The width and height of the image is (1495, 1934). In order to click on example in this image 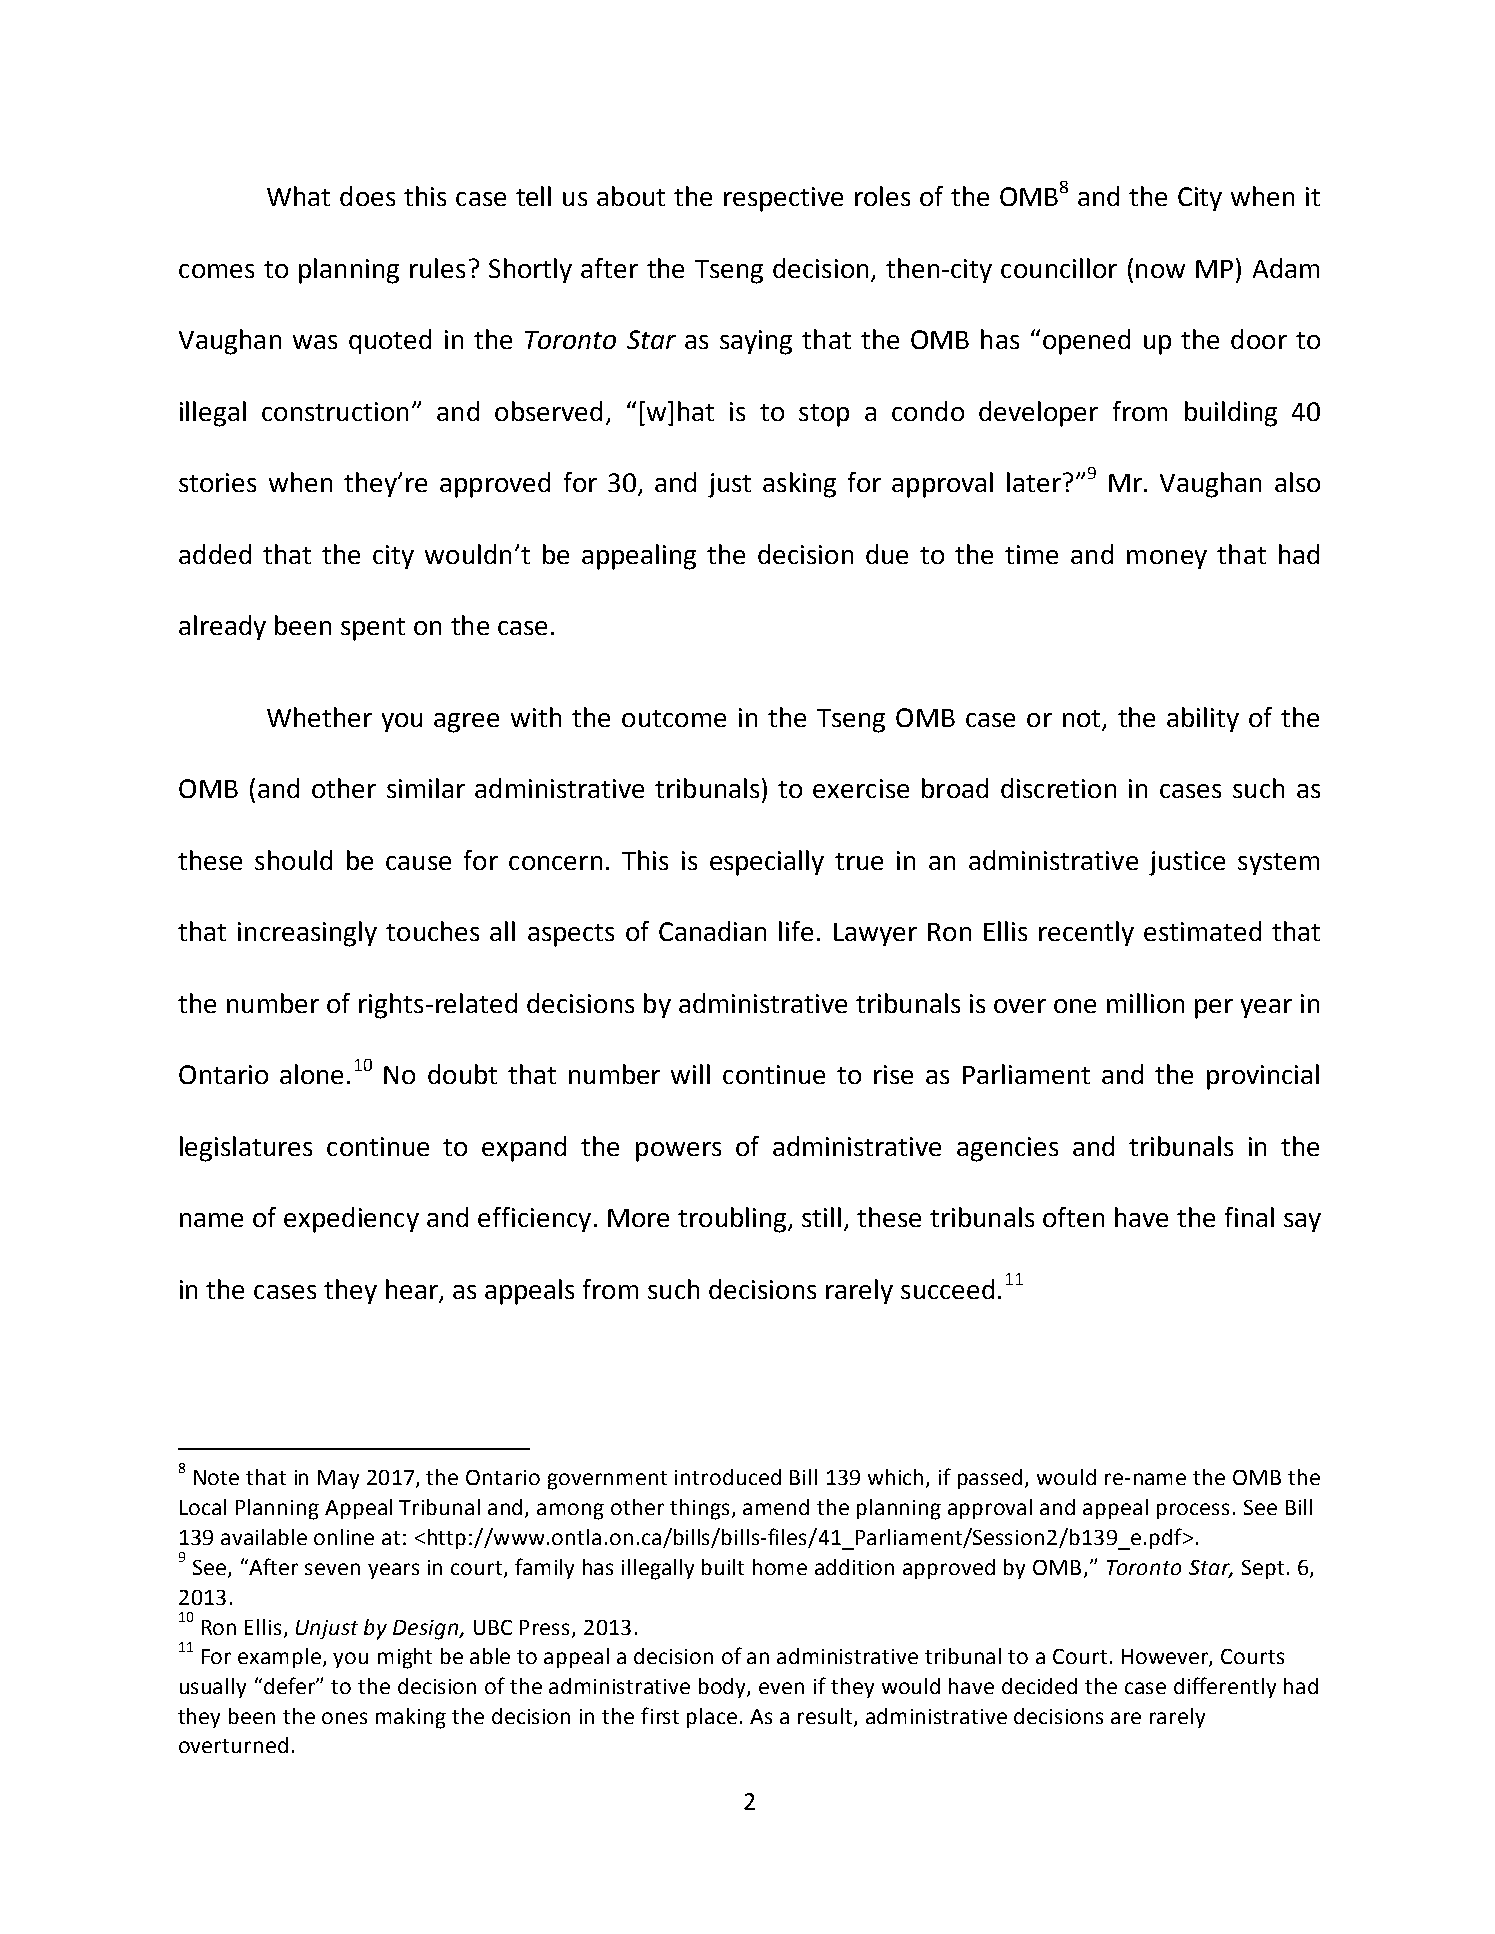, I will do `click(281, 1658)`.
